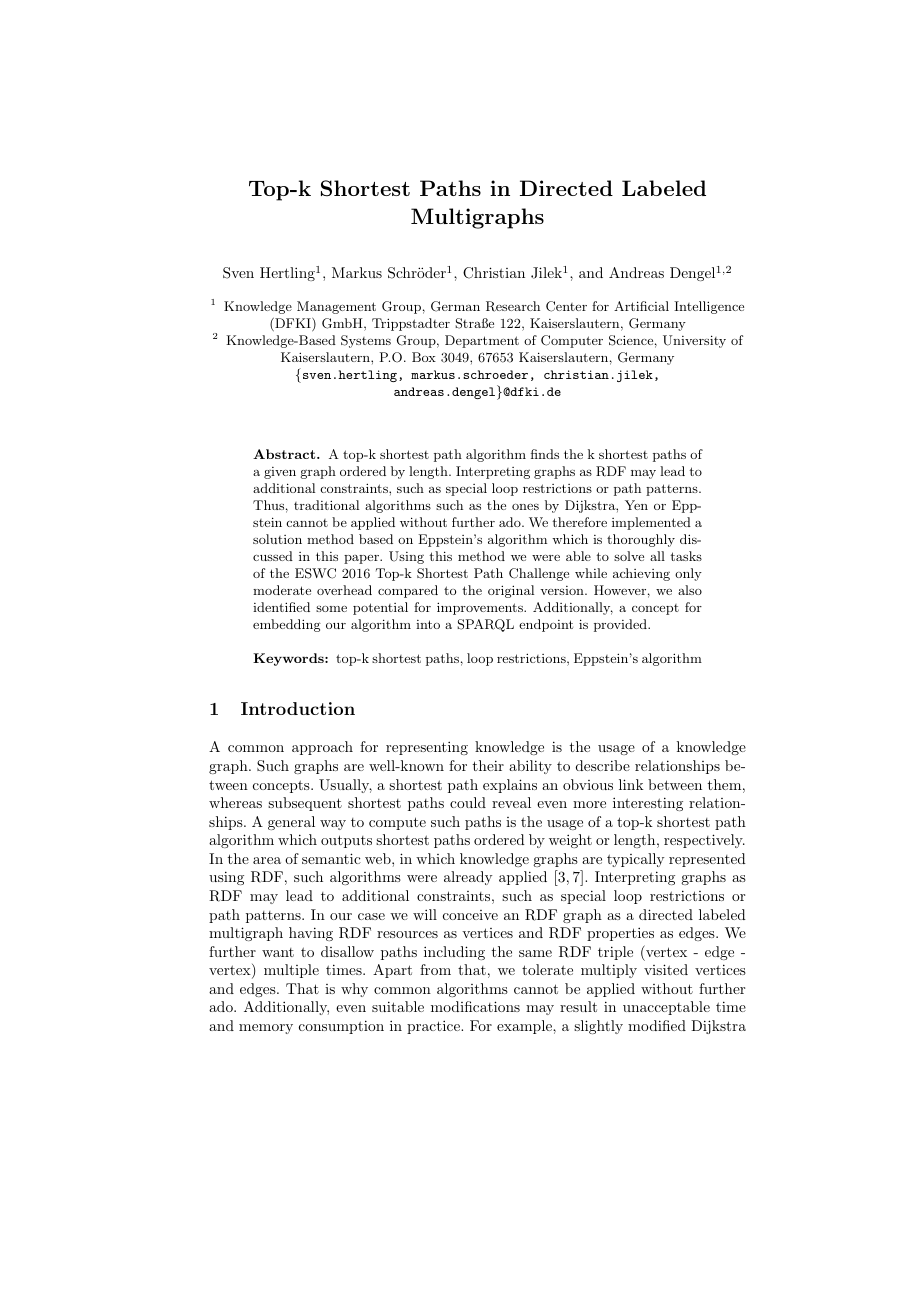 The height and width of the screenshot is (1308, 924). Describe the element at coordinates (305, 804) in the screenshot. I see `subsequent` at that location.
